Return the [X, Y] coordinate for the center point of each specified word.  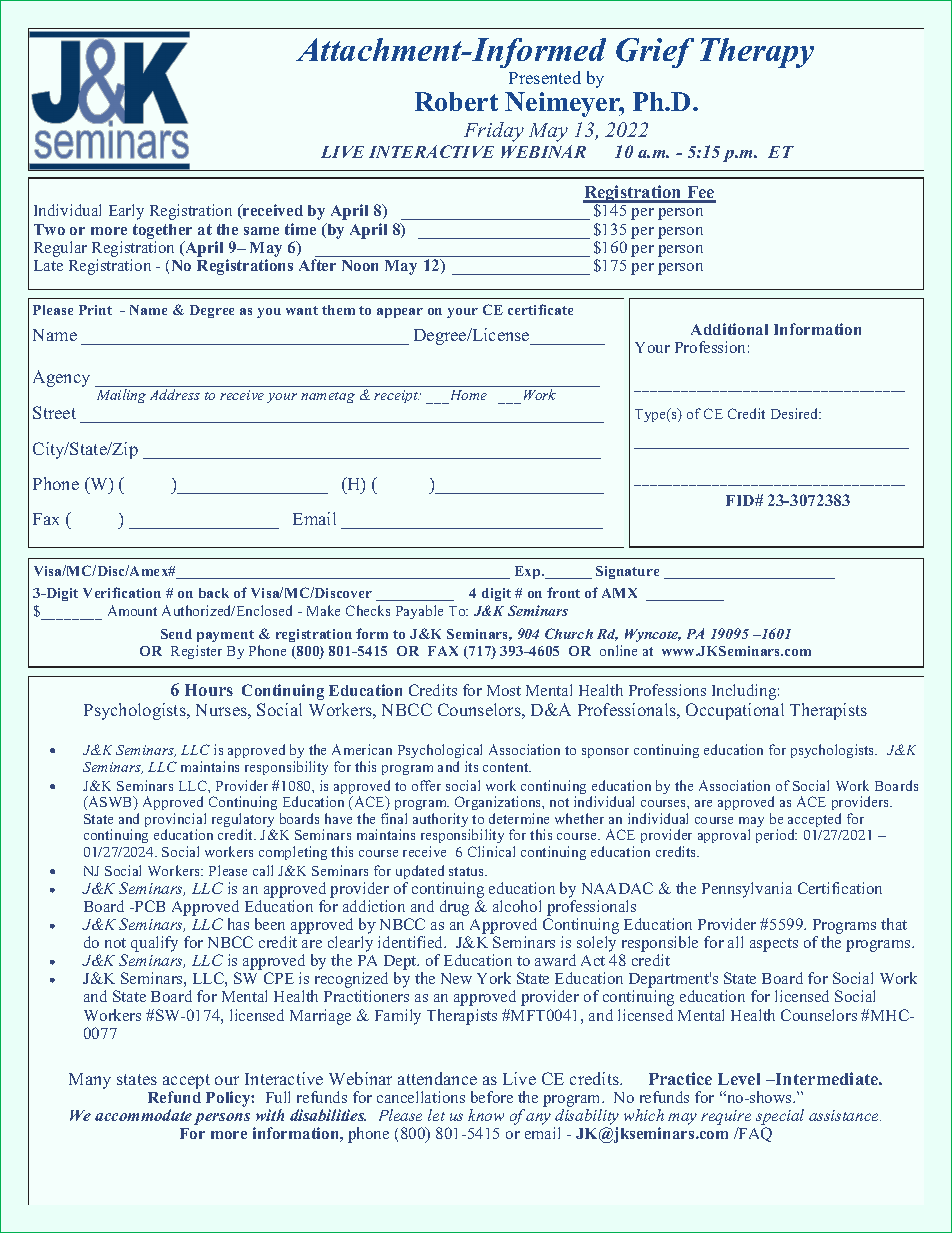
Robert [456, 101]
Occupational [735, 711]
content [507, 767]
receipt [396, 396]
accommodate [143, 1115]
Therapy [757, 53]
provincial [175, 821]
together [162, 231]
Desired [796, 413]
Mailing [121, 396]
